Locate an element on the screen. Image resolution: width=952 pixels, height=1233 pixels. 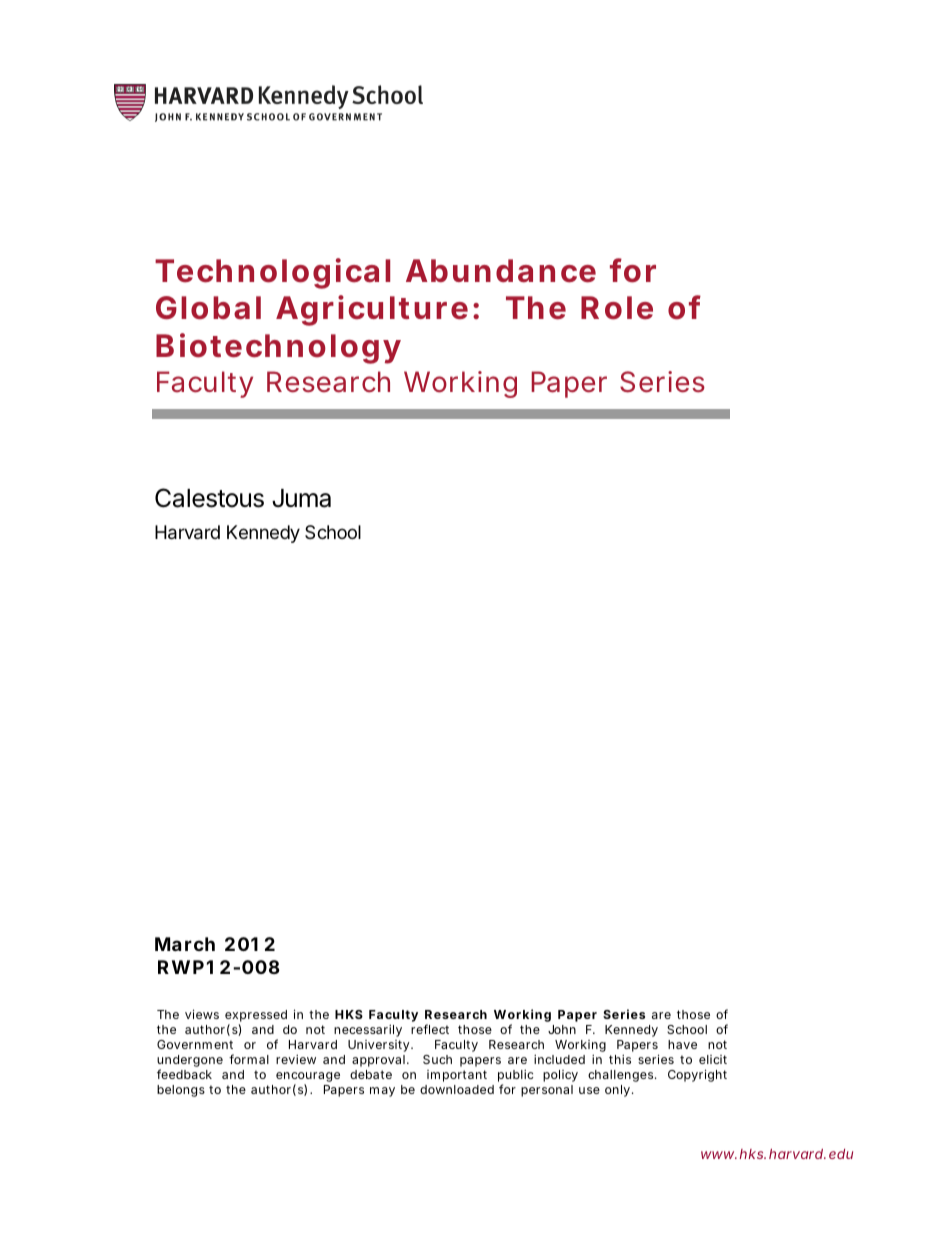
John is located at coordinates (562, 1029).
